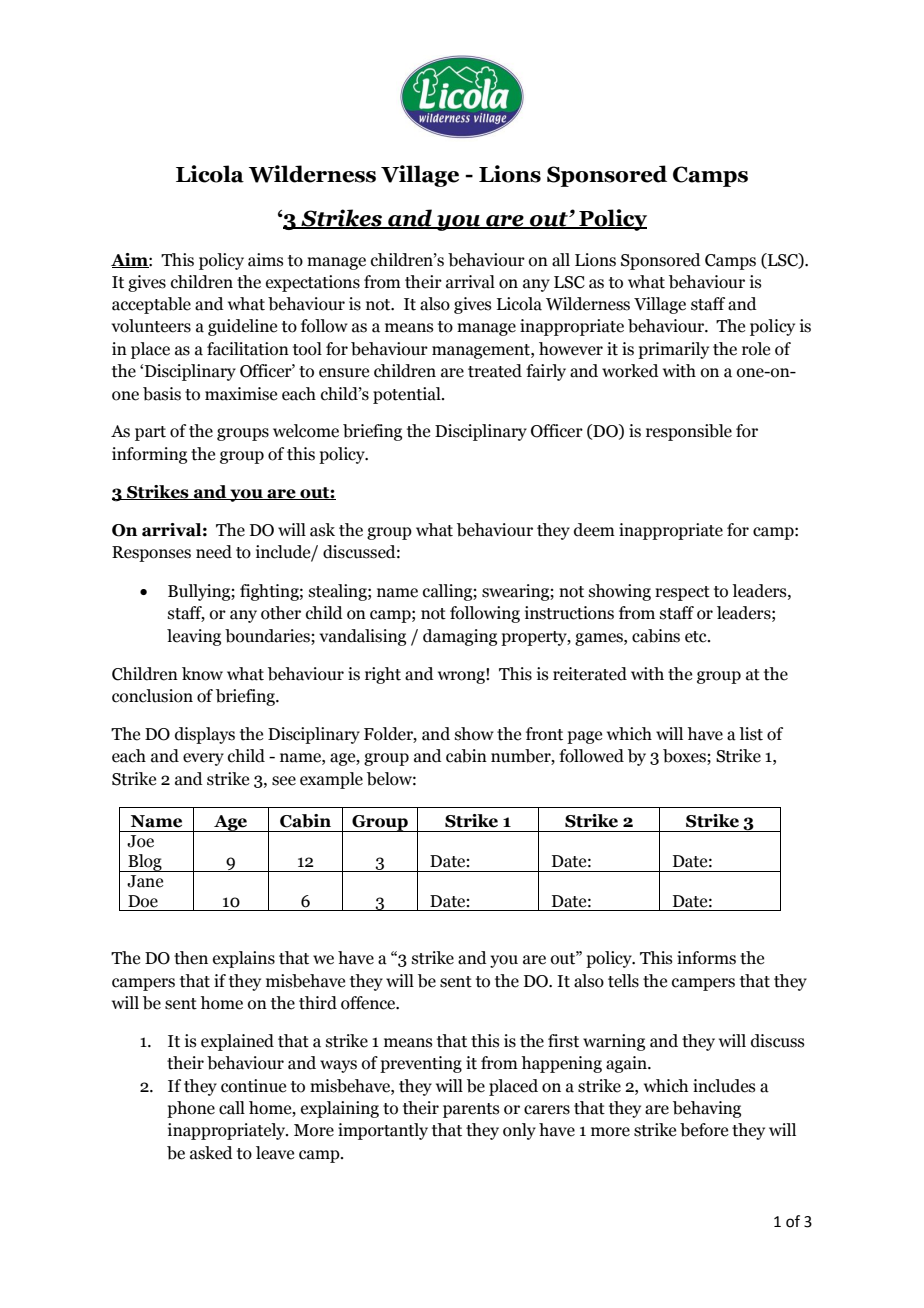 The width and height of the screenshot is (924, 1308). Describe the element at coordinates (242, 327) in the screenshot. I see `guideline` at that location.
